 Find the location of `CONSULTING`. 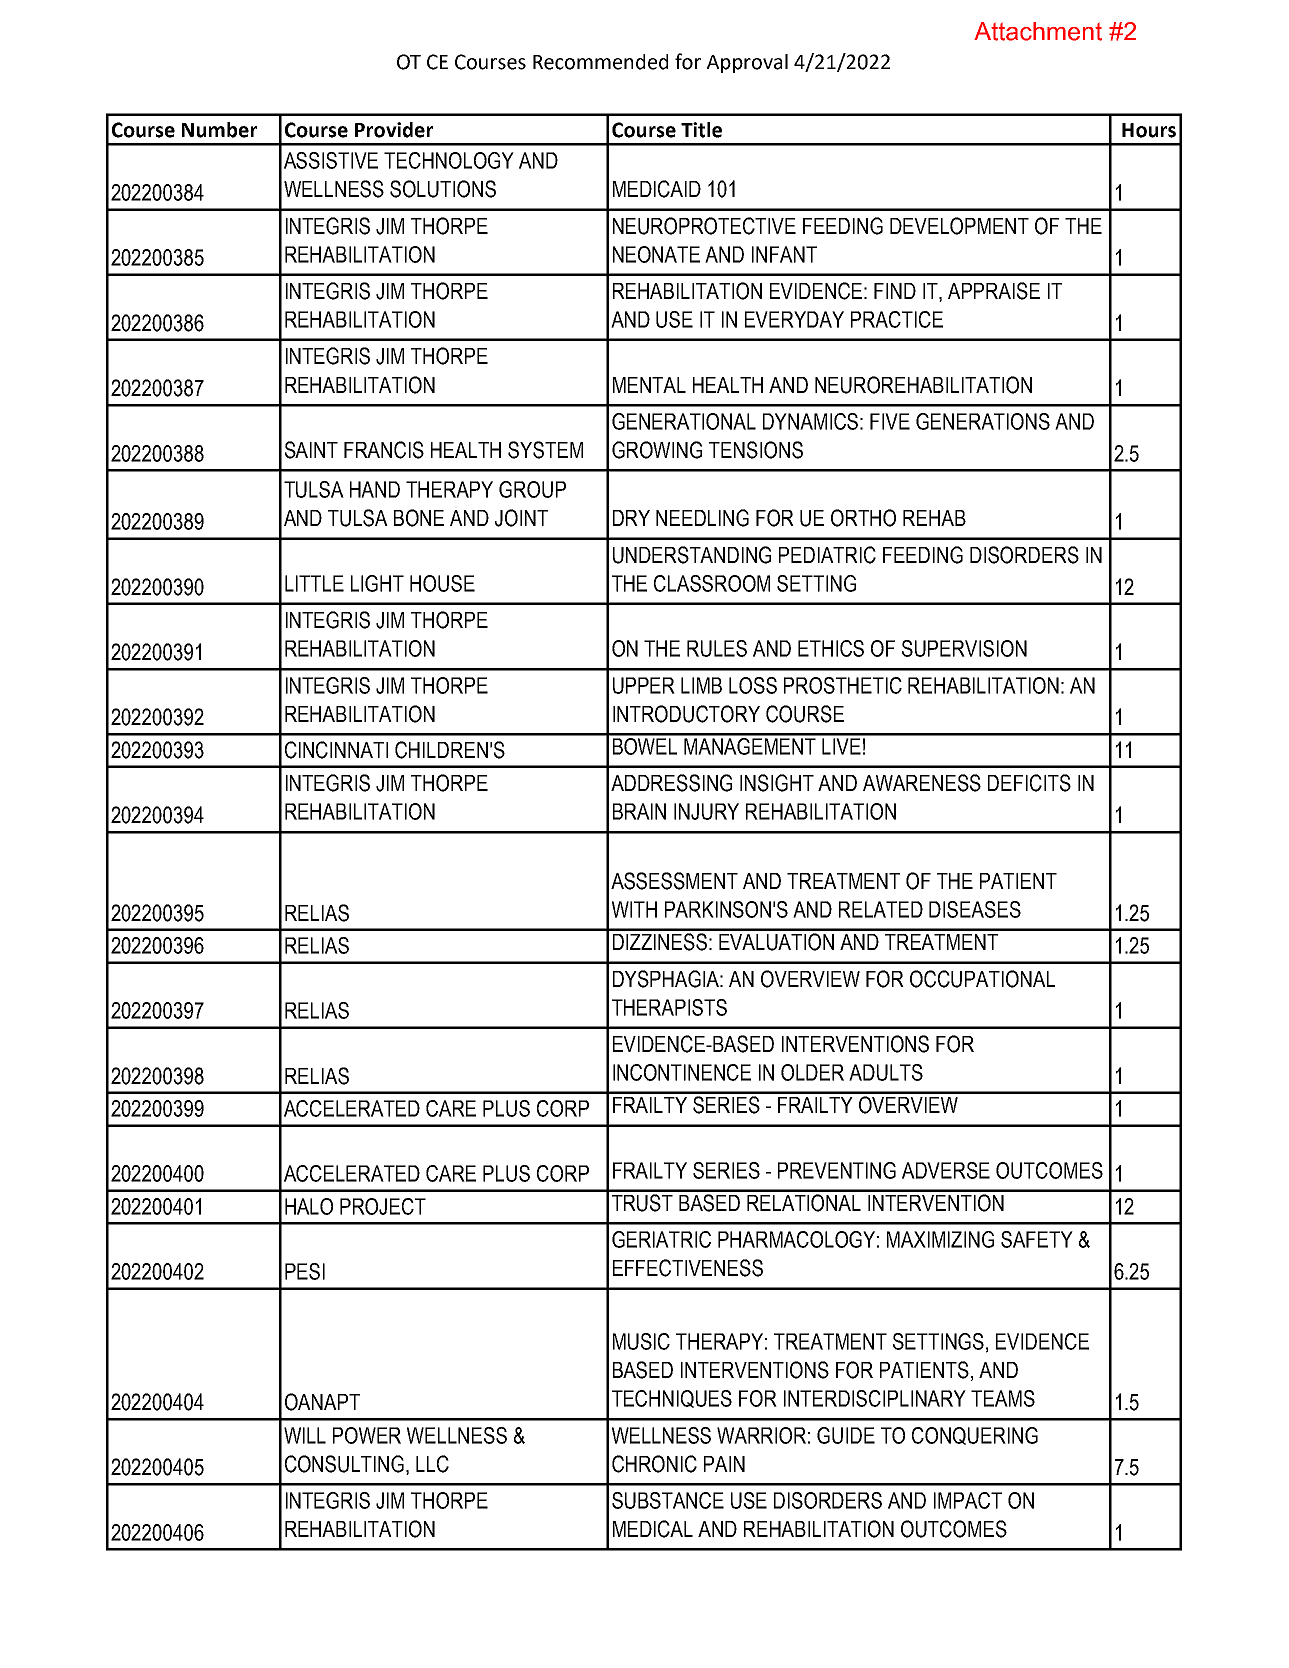

CONSULTING is located at coordinates (346, 1465).
